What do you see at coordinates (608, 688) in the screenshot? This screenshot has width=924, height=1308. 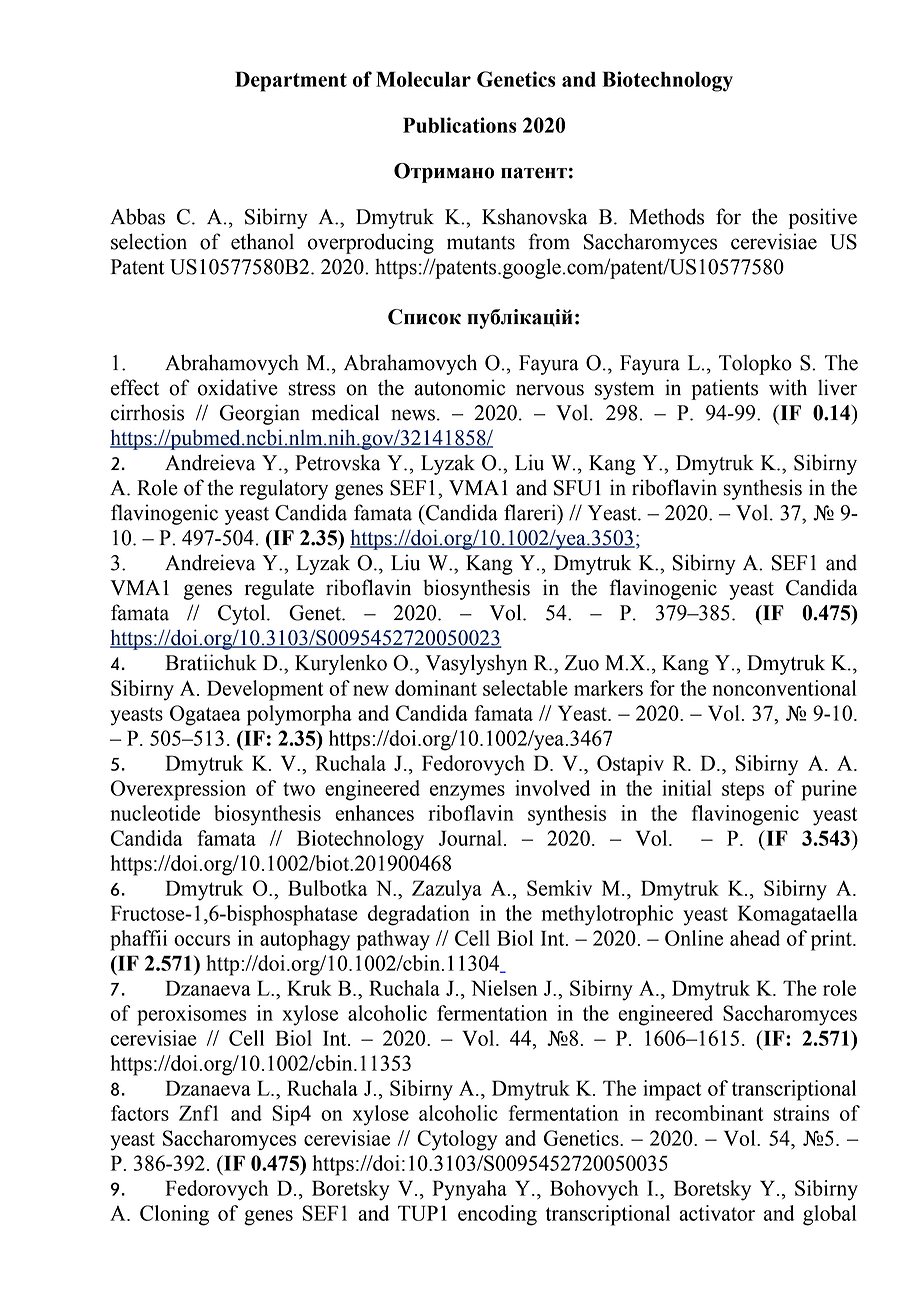 I see `markers` at bounding box center [608, 688].
